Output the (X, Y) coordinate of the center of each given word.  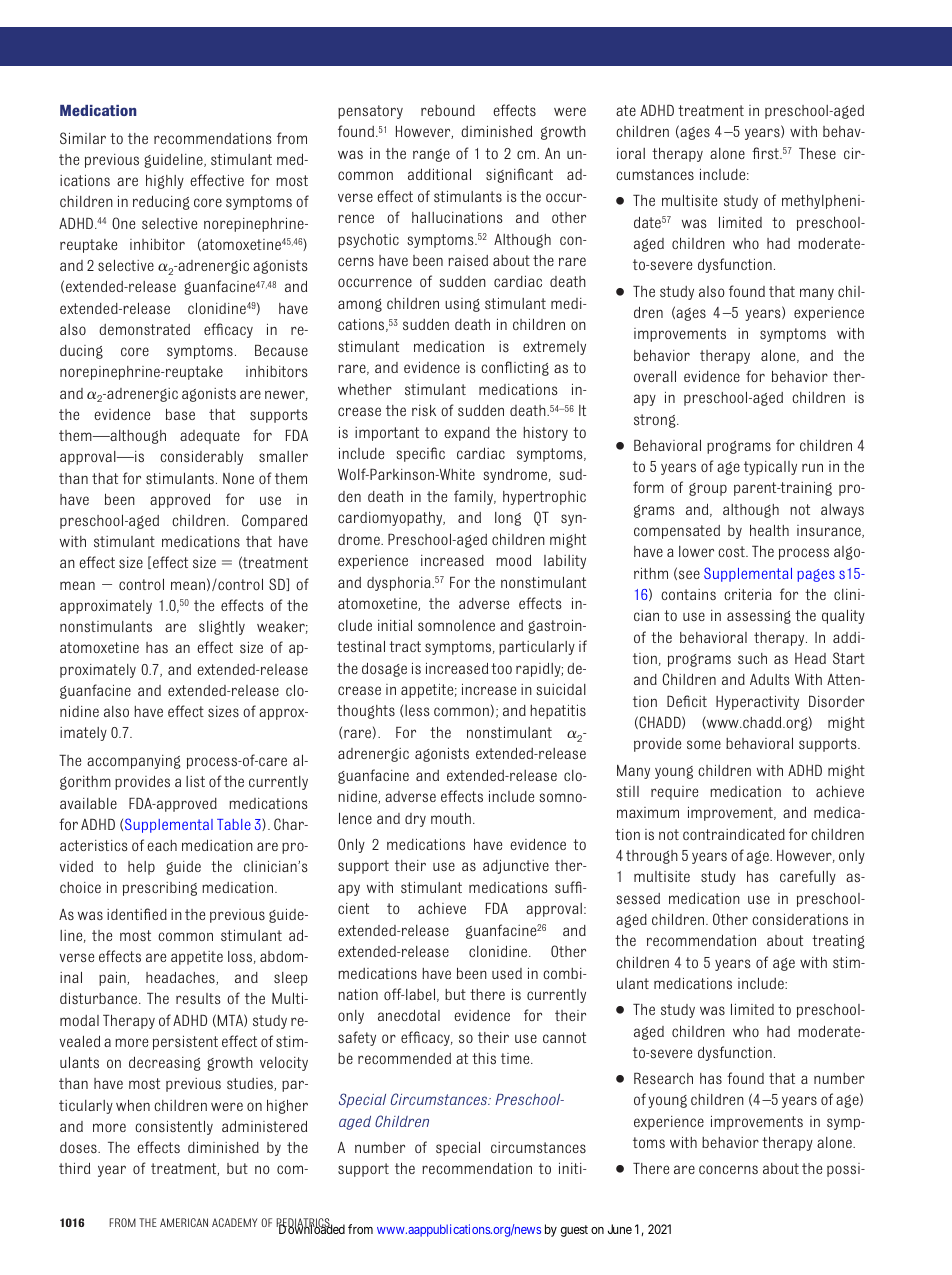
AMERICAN (184, 1222)
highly (165, 182)
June (620, 1229)
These (817, 153)
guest (574, 1231)
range (431, 155)
